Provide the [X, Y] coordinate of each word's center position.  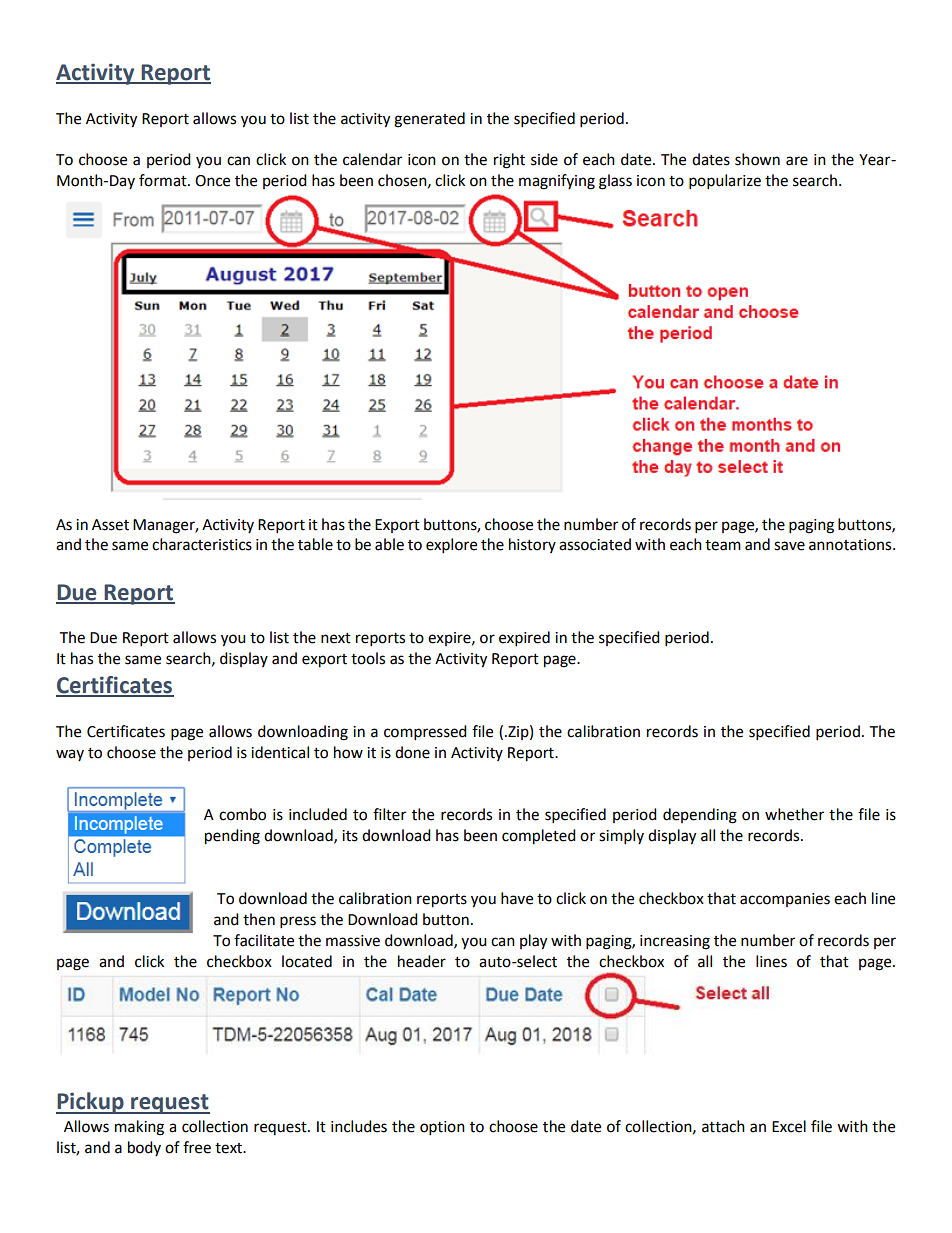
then [259, 919]
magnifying [557, 182]
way [70, 755]
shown [757, 159]
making [139, 1128]
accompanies [785, 900]
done [412, 752]
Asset [110, 525]
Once [212, 181]
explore [451, 546]
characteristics [202, 544]
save [789, 546]
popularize [725, 182]
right [509, 161]
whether [794, 814]
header [422, 961]
